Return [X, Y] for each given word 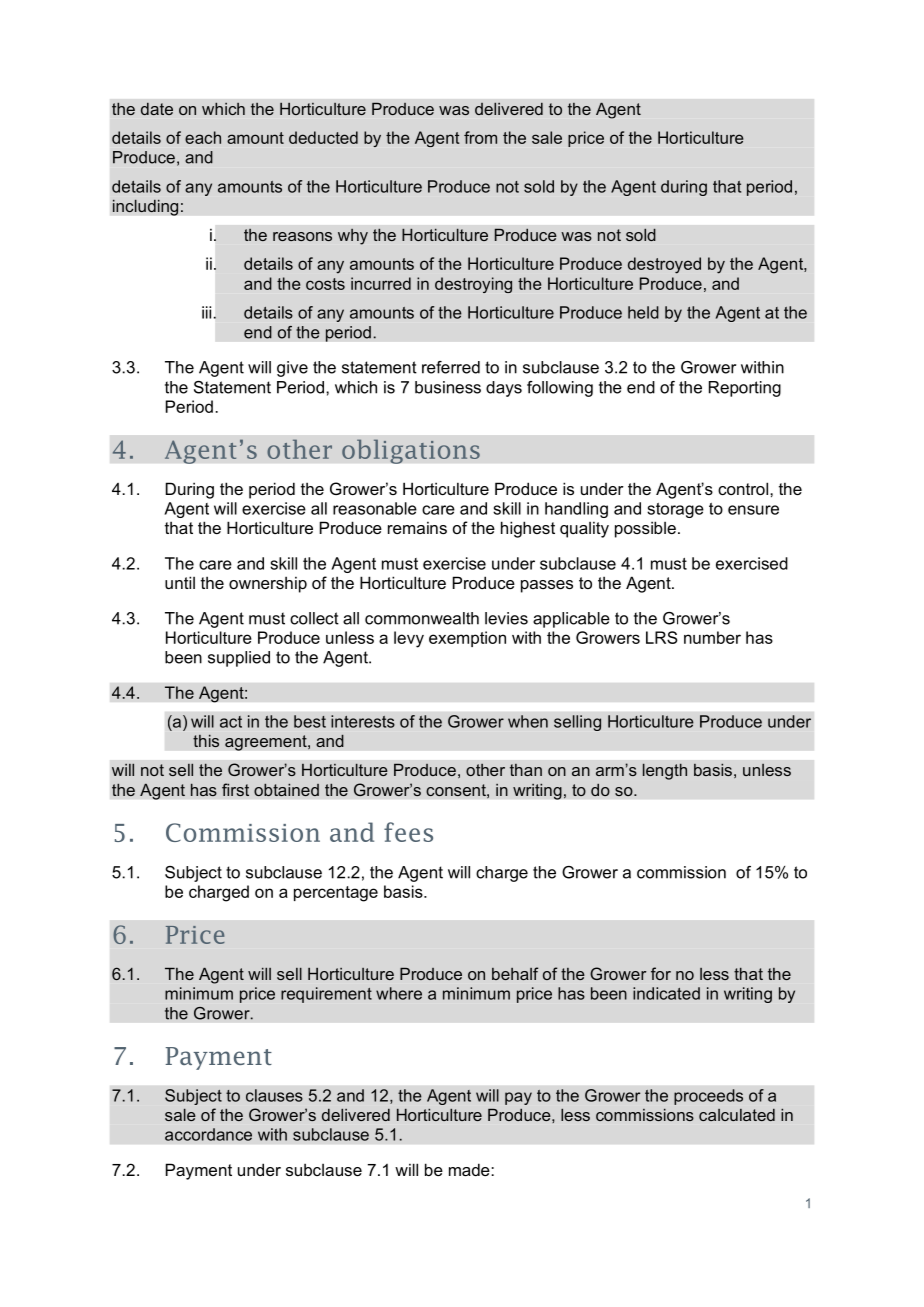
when [528, 721]
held [643, 312]
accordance [208, 1134]
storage [675, 510]
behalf [515, 973]
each [203, 137]
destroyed [664, 265]
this [206, 740]
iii [208, 312]
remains [417, 528]
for [661, 973]
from [480, 137]
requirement [326, 995]
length [665, 772]
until [180, 582]
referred [451, 367]
